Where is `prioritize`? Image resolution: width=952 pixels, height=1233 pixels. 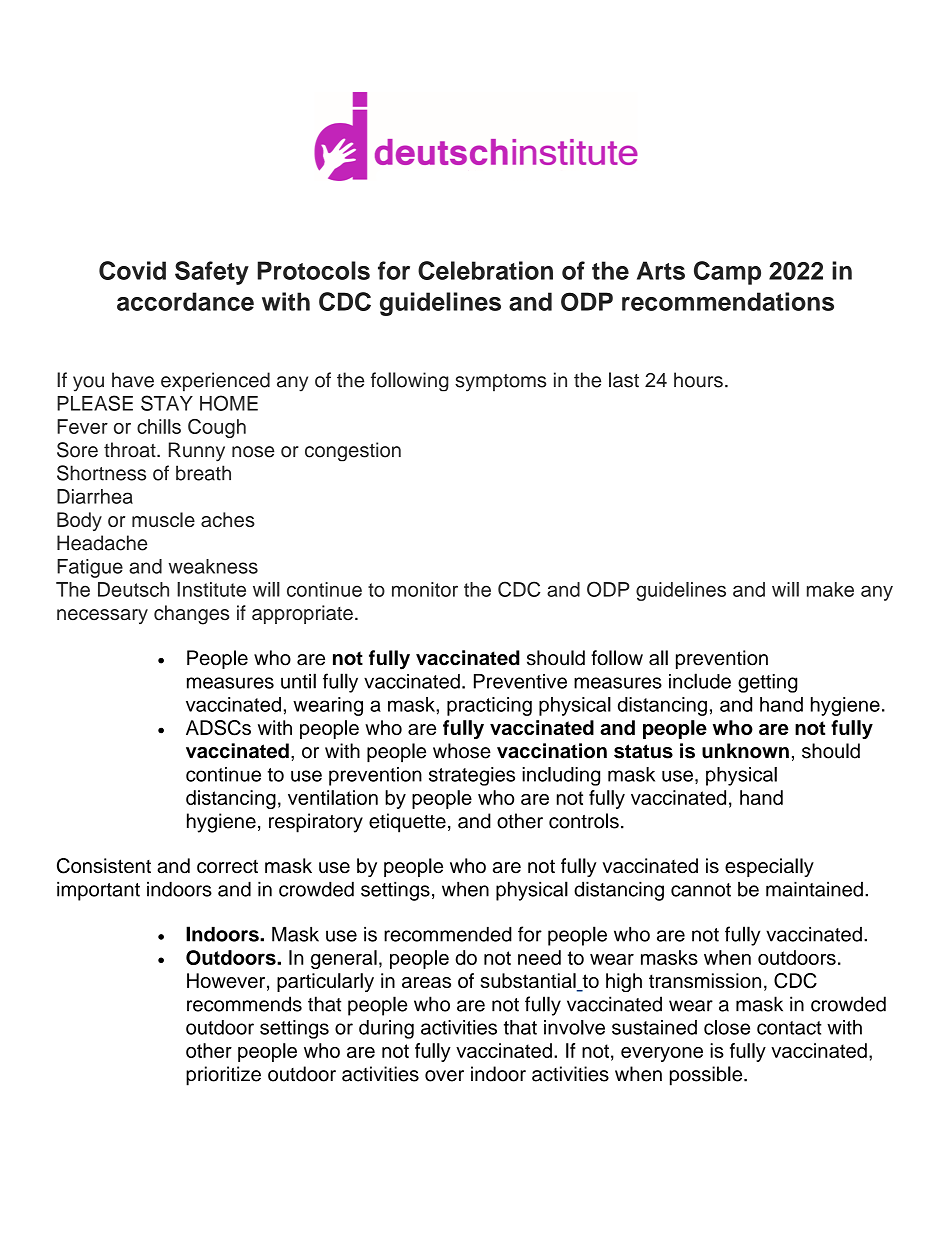 prioritize is located at coordinates (223, 1076).
